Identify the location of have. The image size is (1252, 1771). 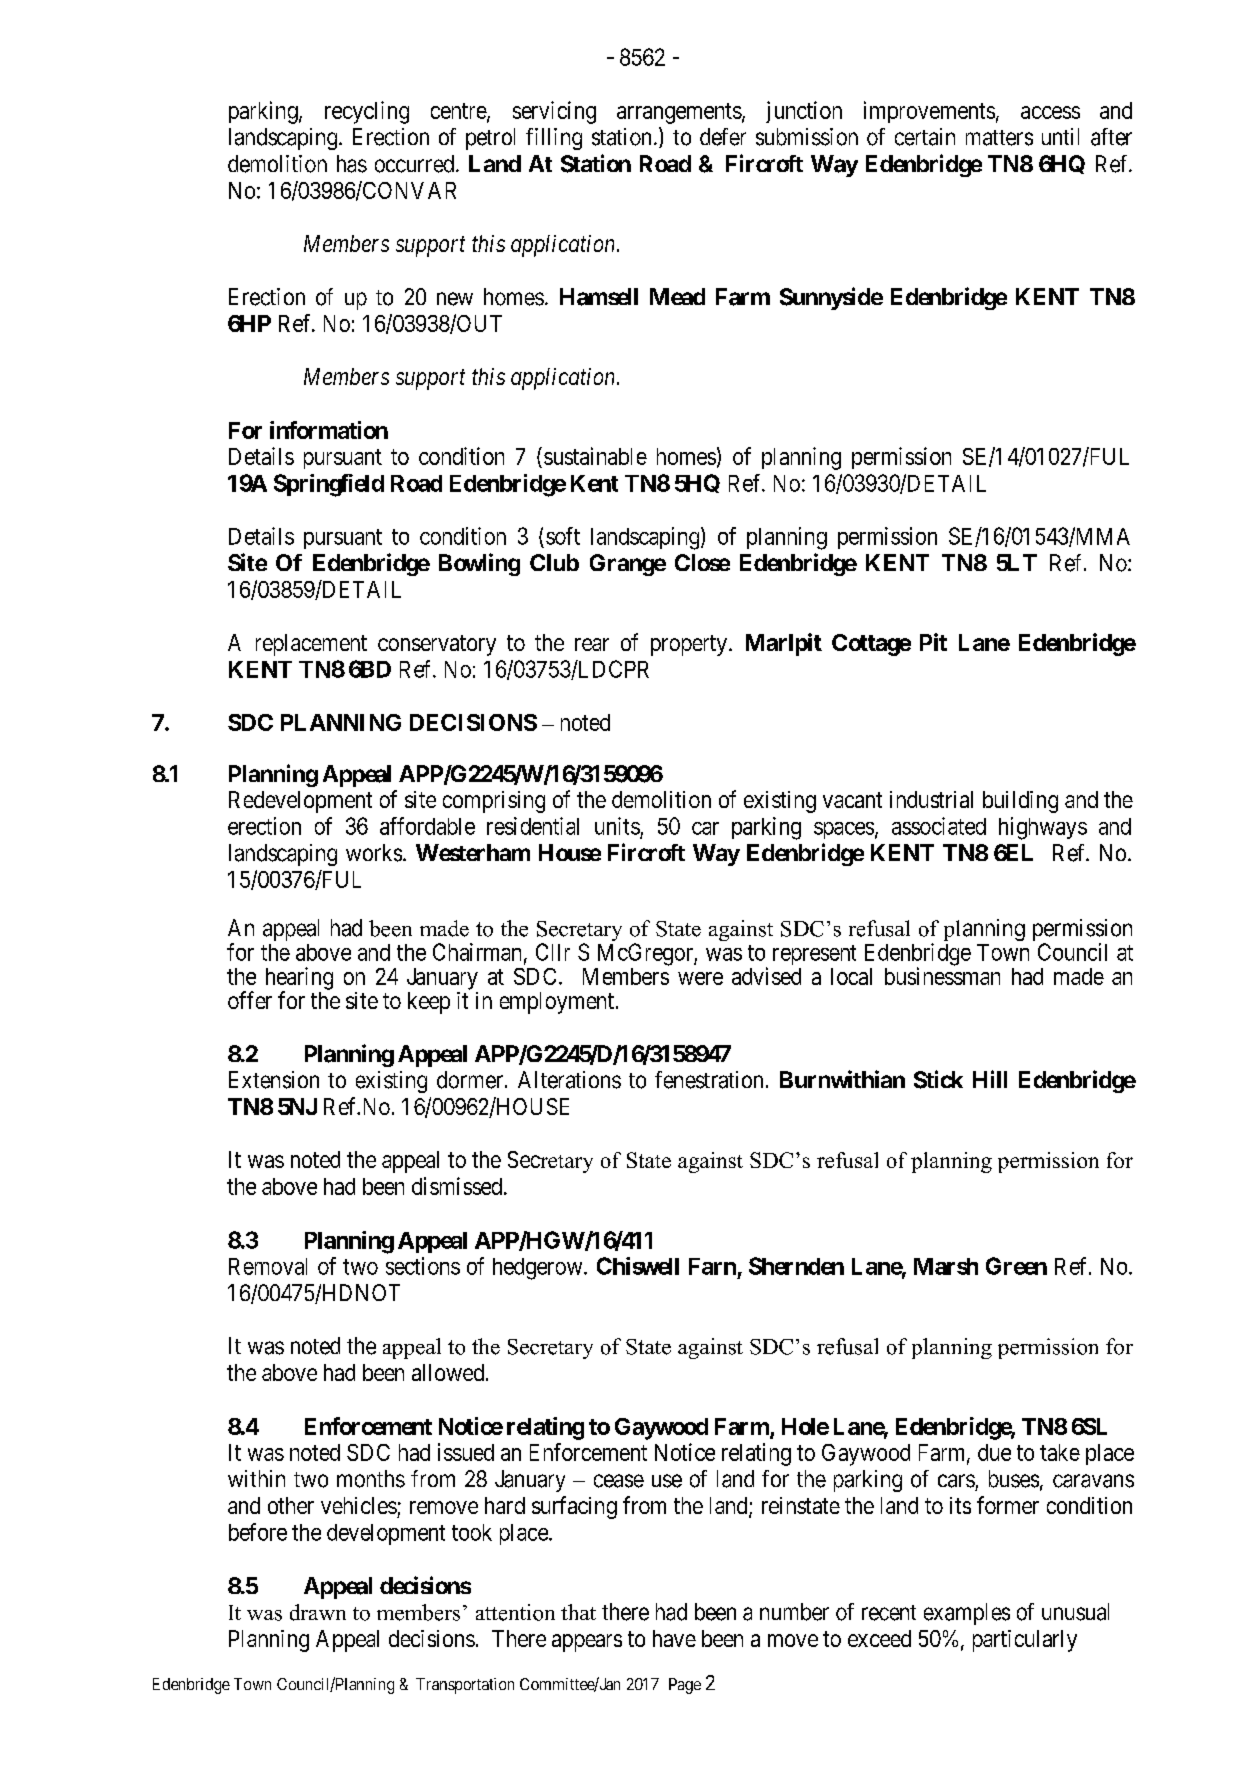
(674, 1638).
